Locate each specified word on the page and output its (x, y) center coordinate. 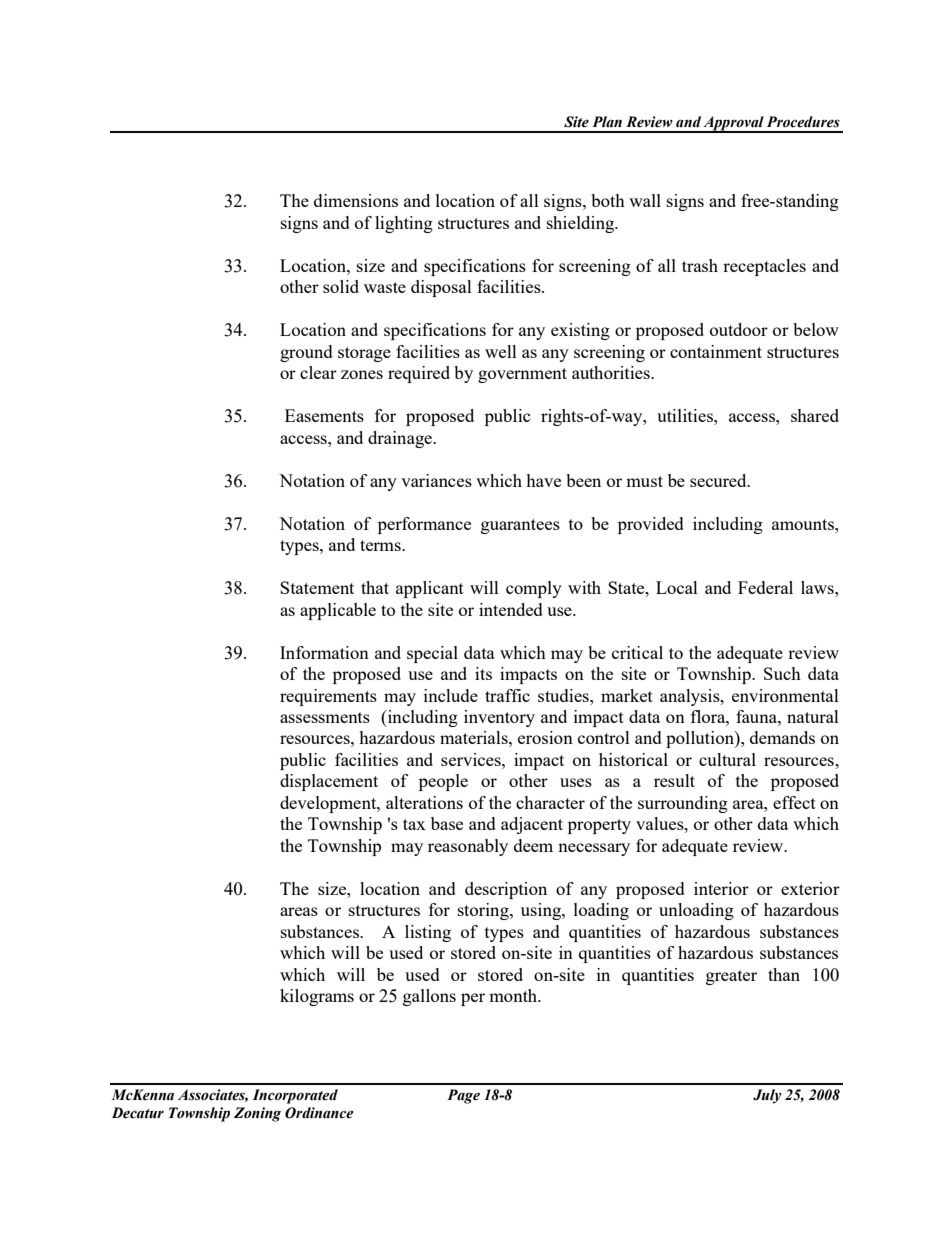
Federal (765, 587)
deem (533, 845)
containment (716, 351)
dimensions (356, 200)
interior (721, 888)
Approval (734, 124)
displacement (329, 782)
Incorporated (295, 1096)
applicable (338, 611)
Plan (607, 121)
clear (318, 372)
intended (511, 609)
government (522, 375)
